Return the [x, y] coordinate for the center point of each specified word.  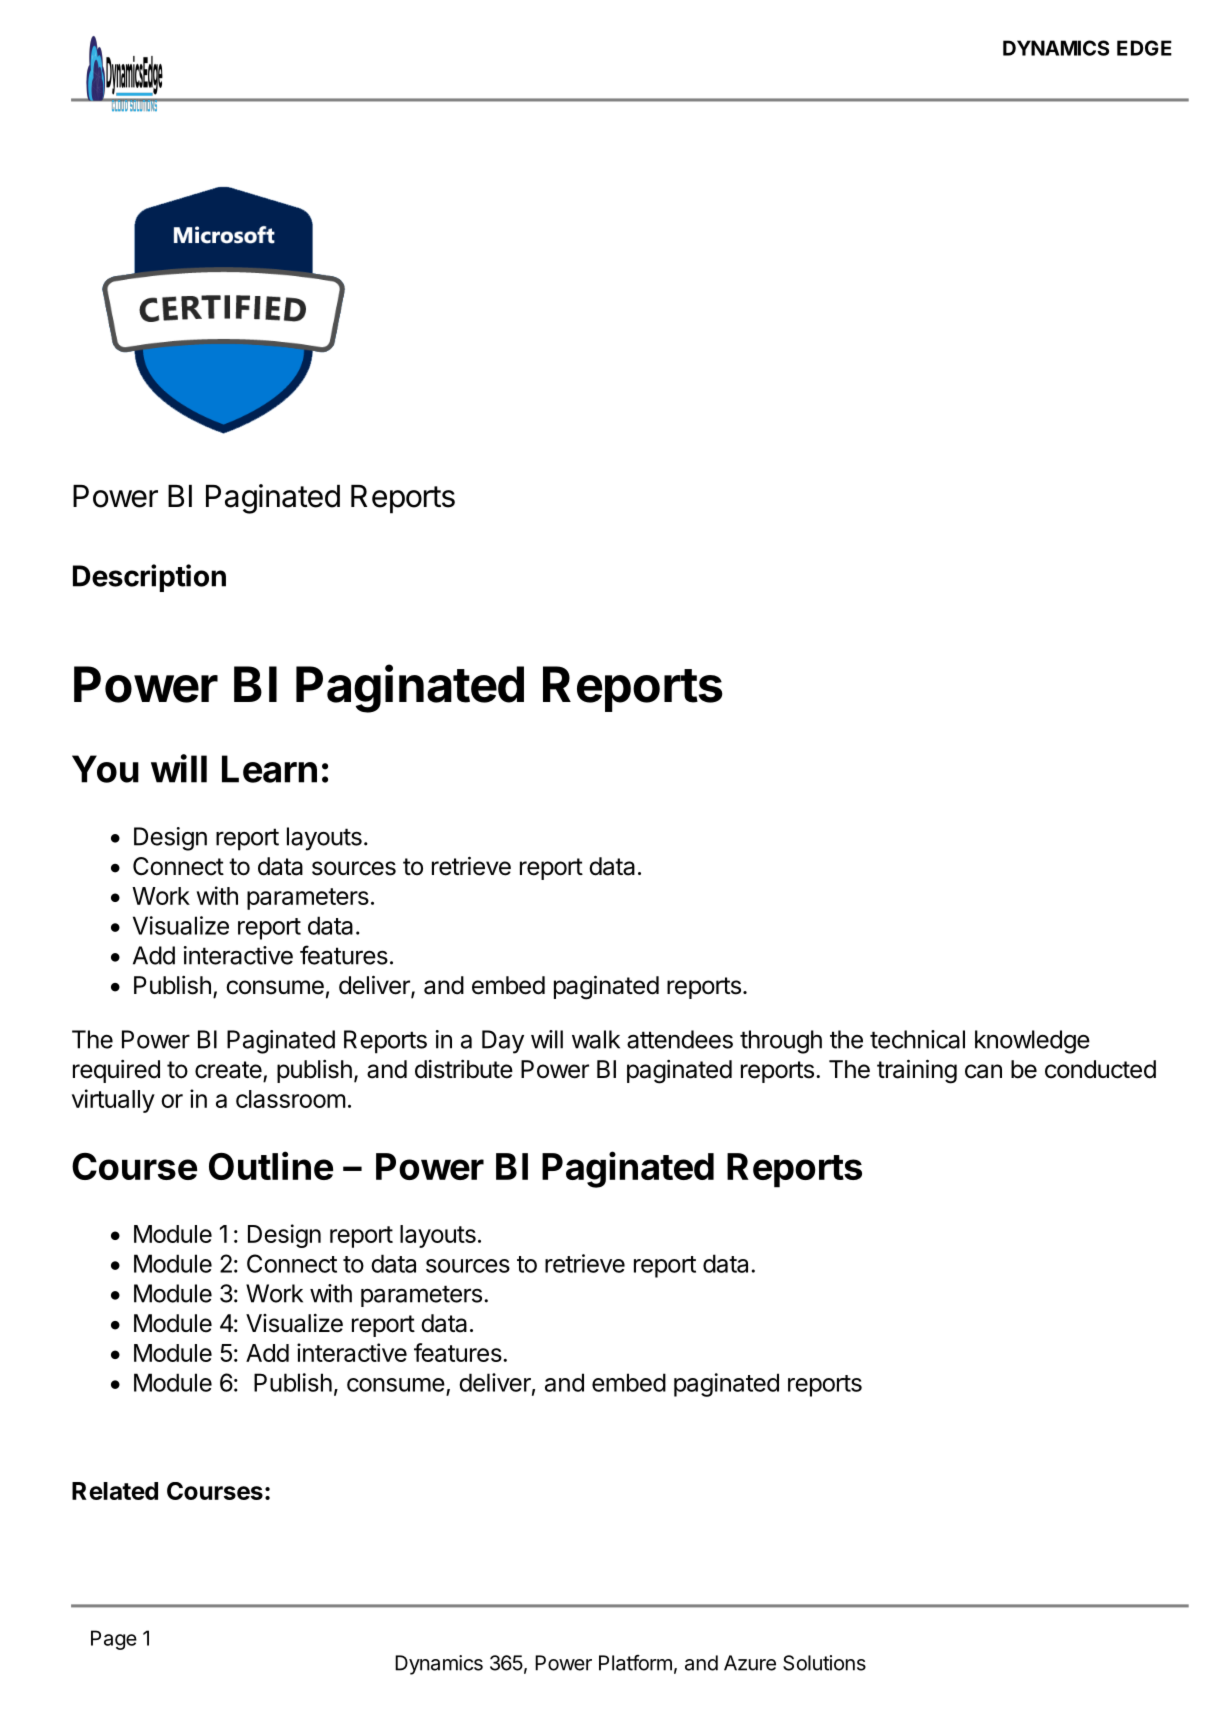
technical [917, 1039]
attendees [680, 1039]
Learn [269, 769]
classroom [291, 1099]
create [229, 1071]
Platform [635, 1663]
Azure [750, 1663]
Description [149, 578]
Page [114, 1640]
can [983, 1071]
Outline [271, 1165]
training [917, 1071]
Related [115, 1491]
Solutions [824, 1663]
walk [596, 1039]
